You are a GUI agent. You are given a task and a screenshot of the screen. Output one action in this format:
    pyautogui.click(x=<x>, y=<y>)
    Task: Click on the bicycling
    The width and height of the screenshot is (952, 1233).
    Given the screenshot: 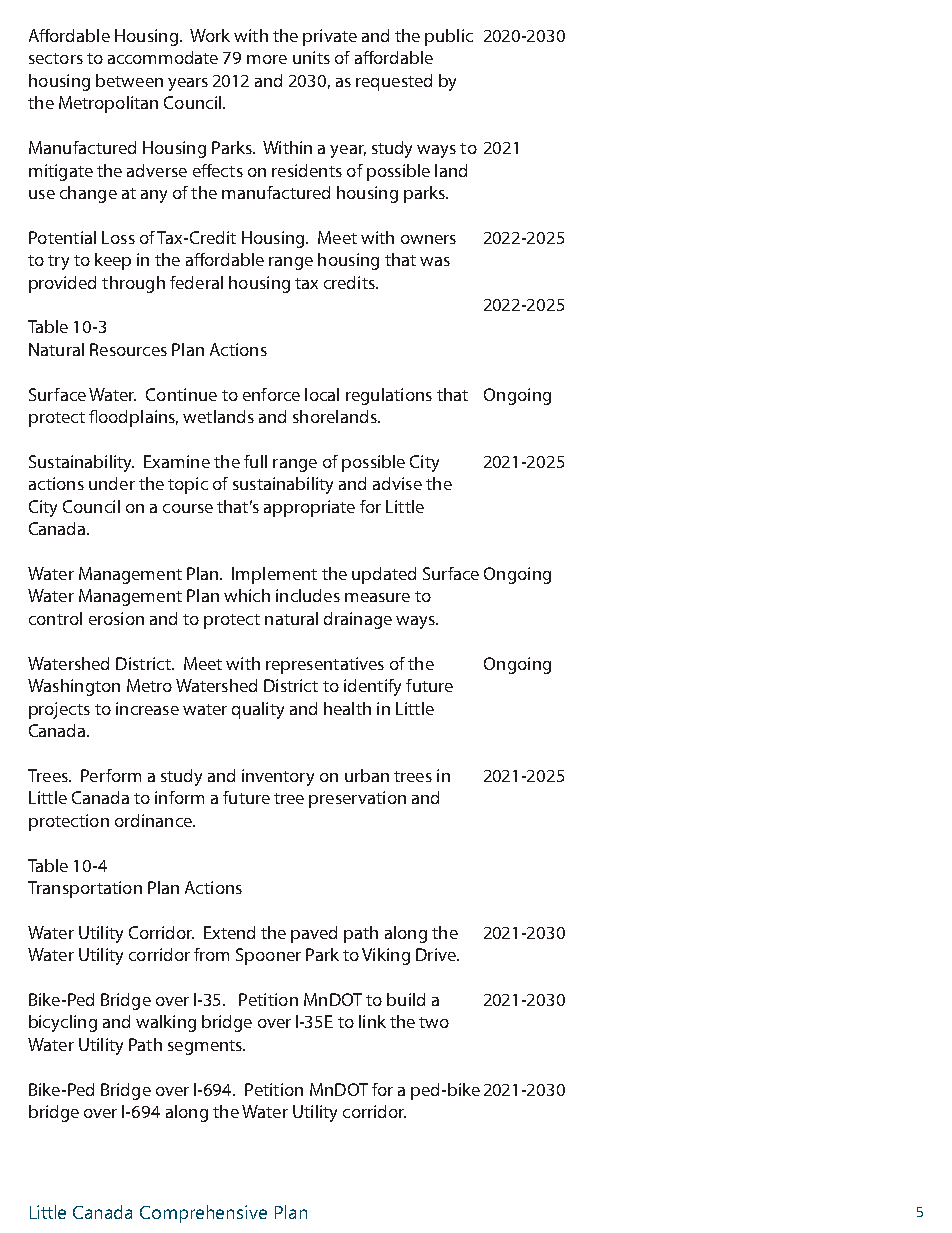 What is the action you would take?
    pyautogui.click(x=63, y=1023)
